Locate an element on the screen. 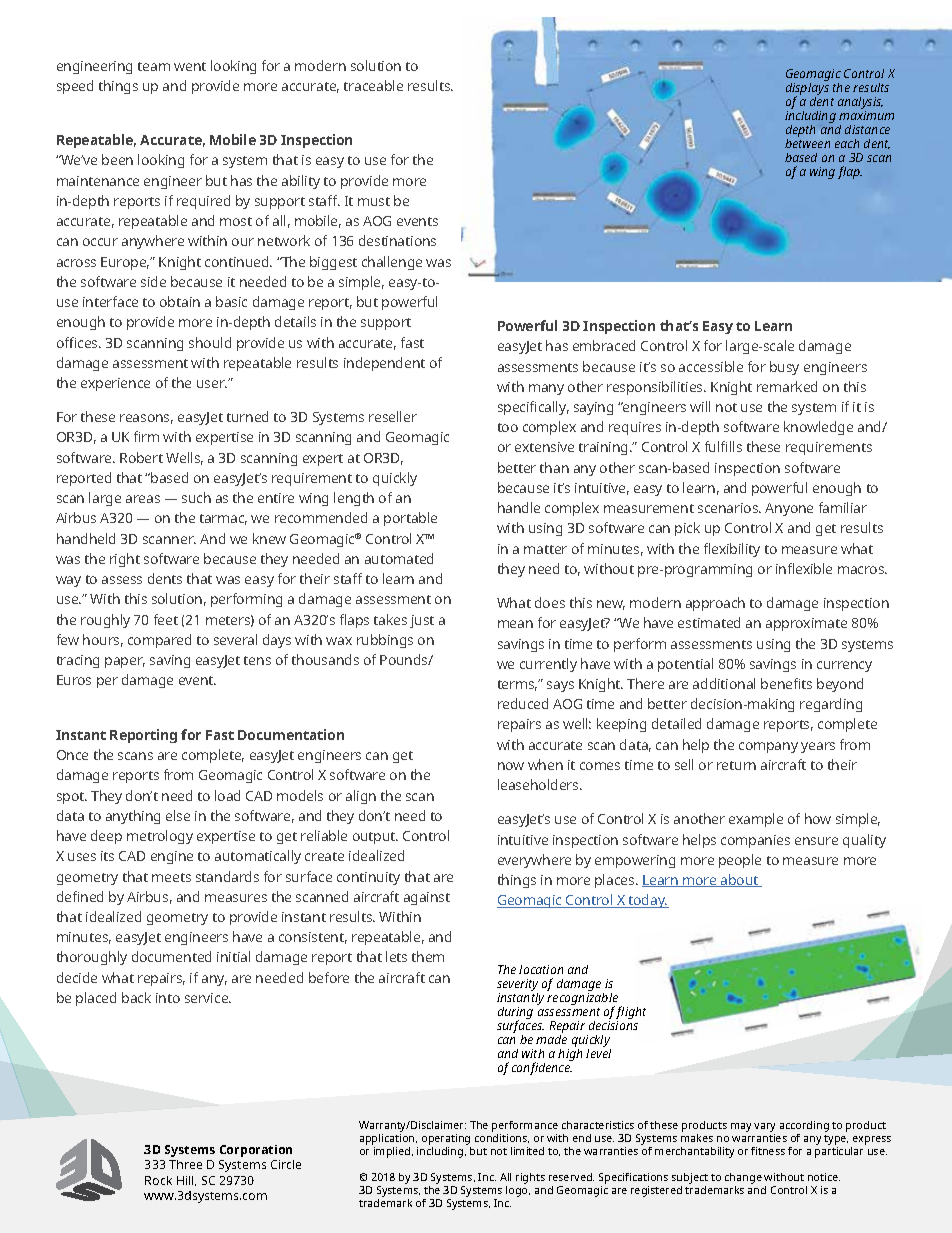  displays is located at coordinates (807, 89).
